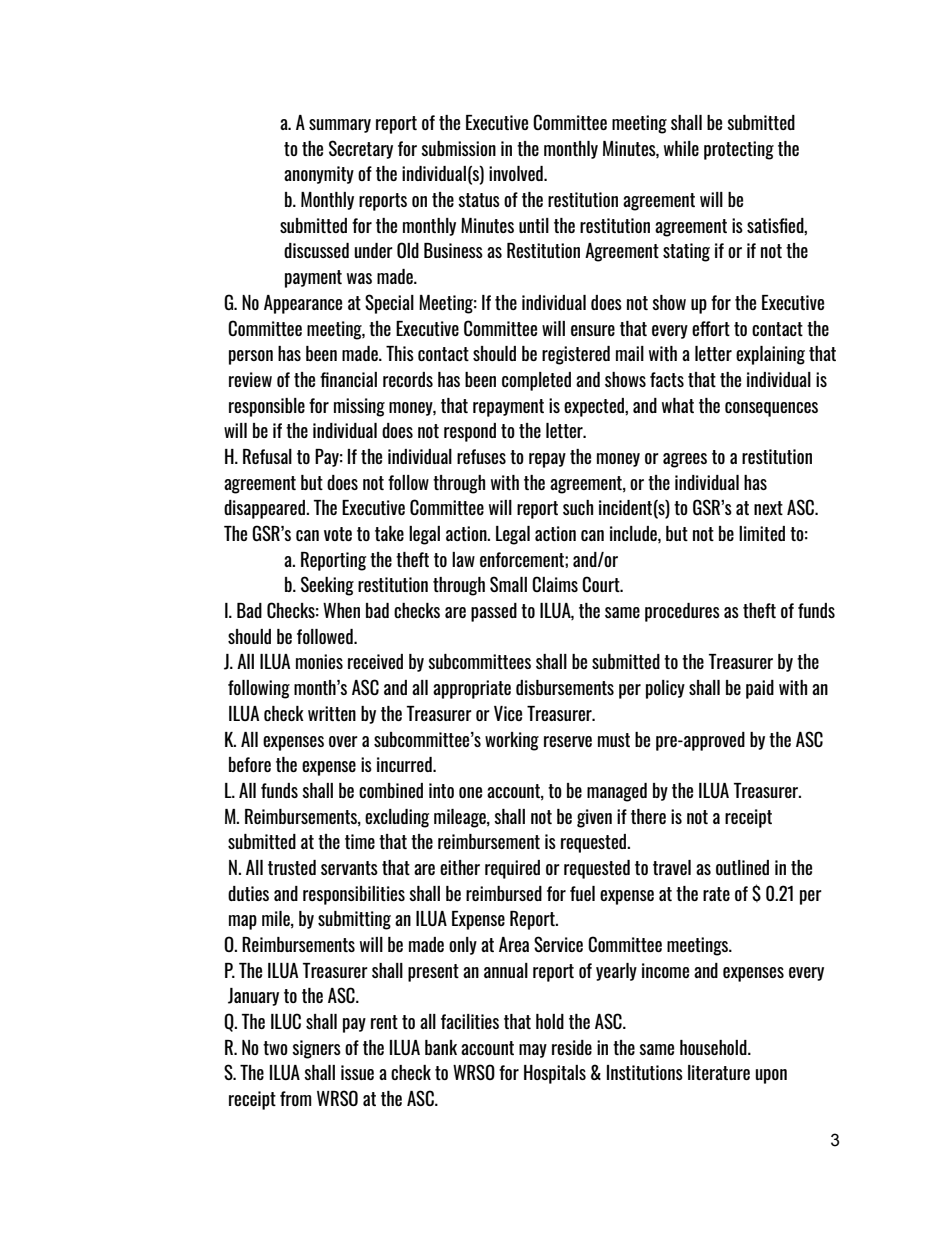  Describe the element at coordinates (517, 173) in the page. I see `involved` at that location.
